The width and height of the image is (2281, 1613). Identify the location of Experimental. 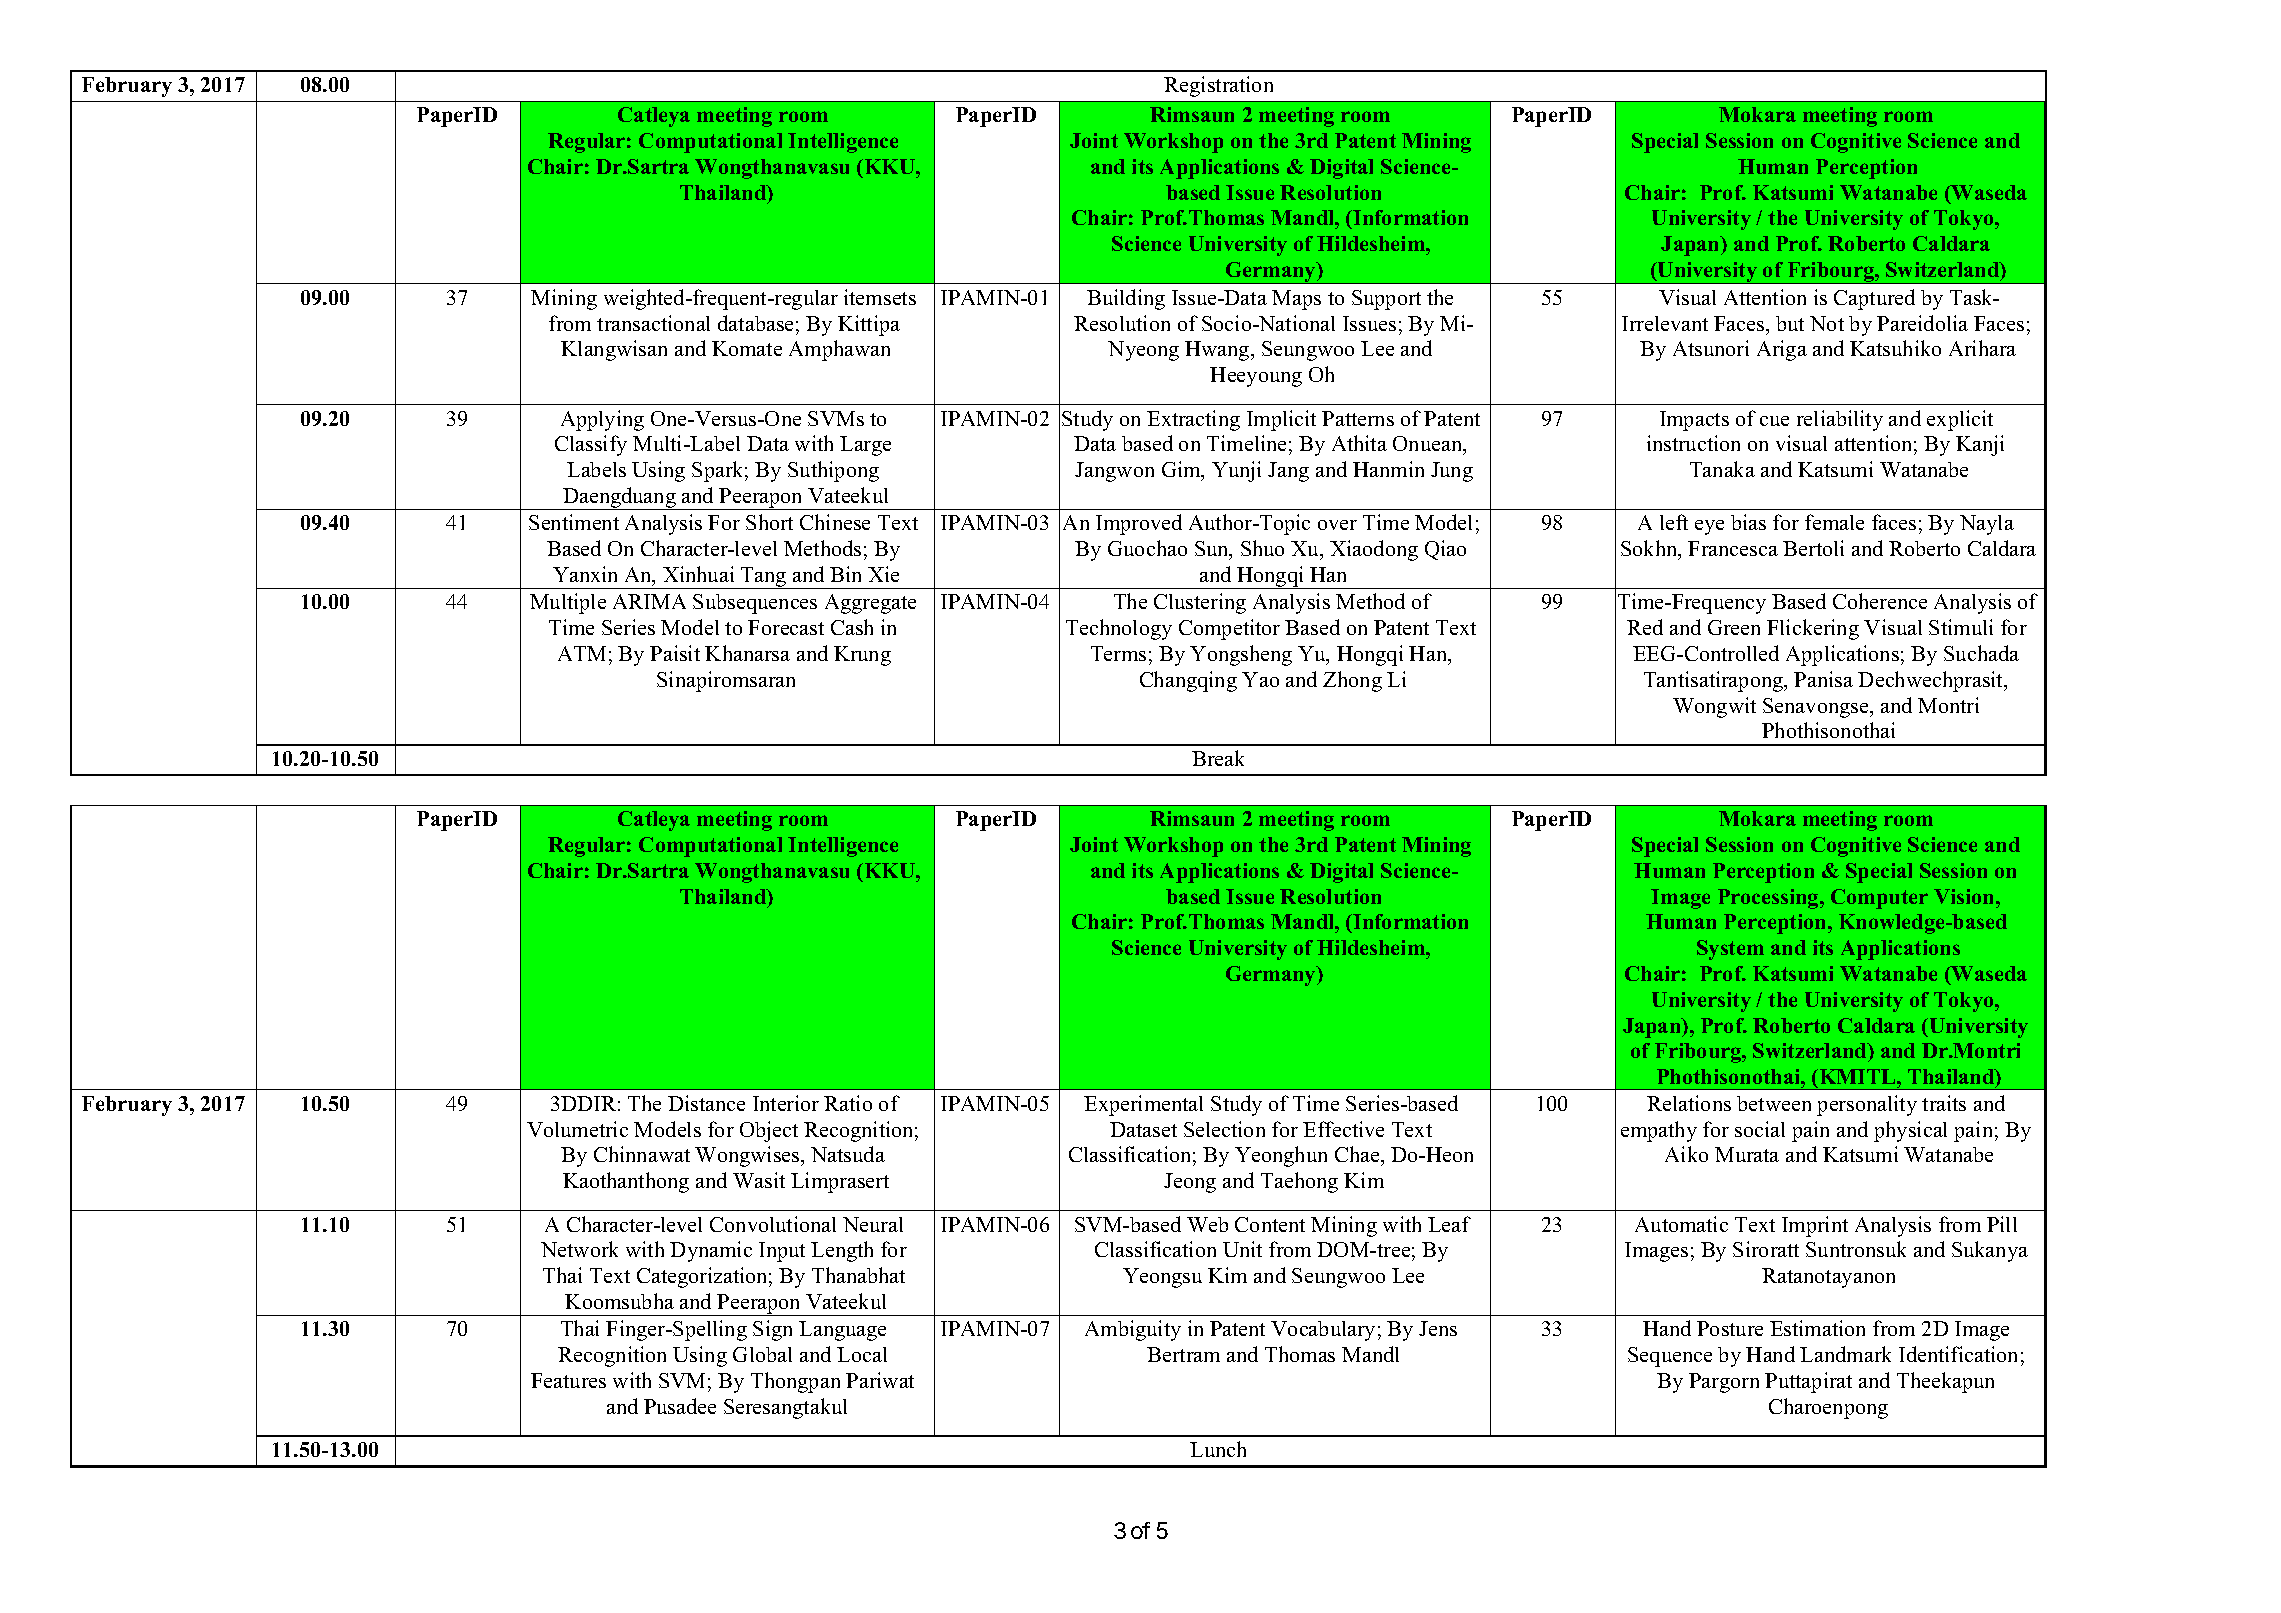
(1143, 1105).
